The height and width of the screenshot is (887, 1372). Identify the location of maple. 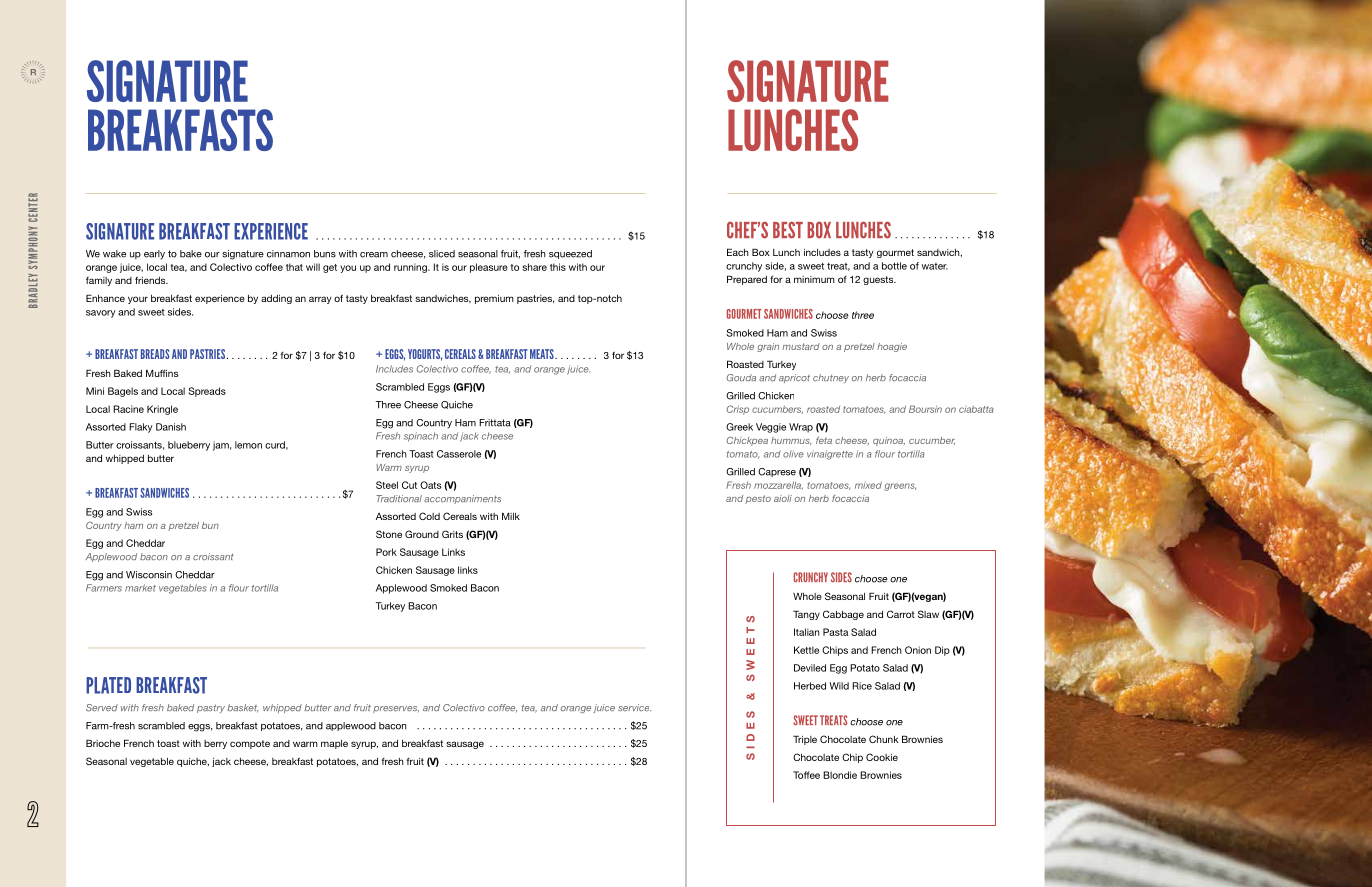
(334, 744).
